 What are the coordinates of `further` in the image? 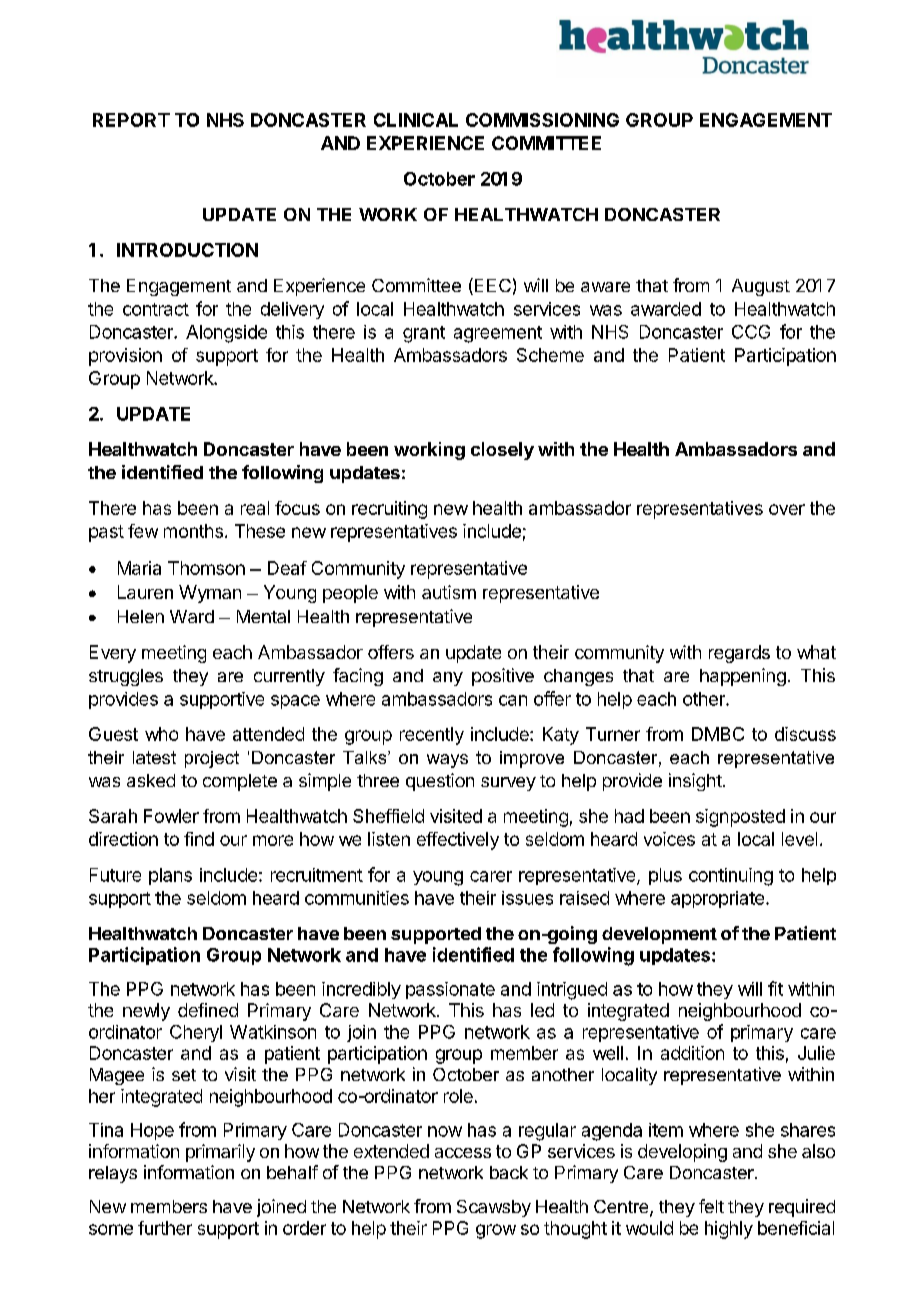 It's located at (165, 1228).
